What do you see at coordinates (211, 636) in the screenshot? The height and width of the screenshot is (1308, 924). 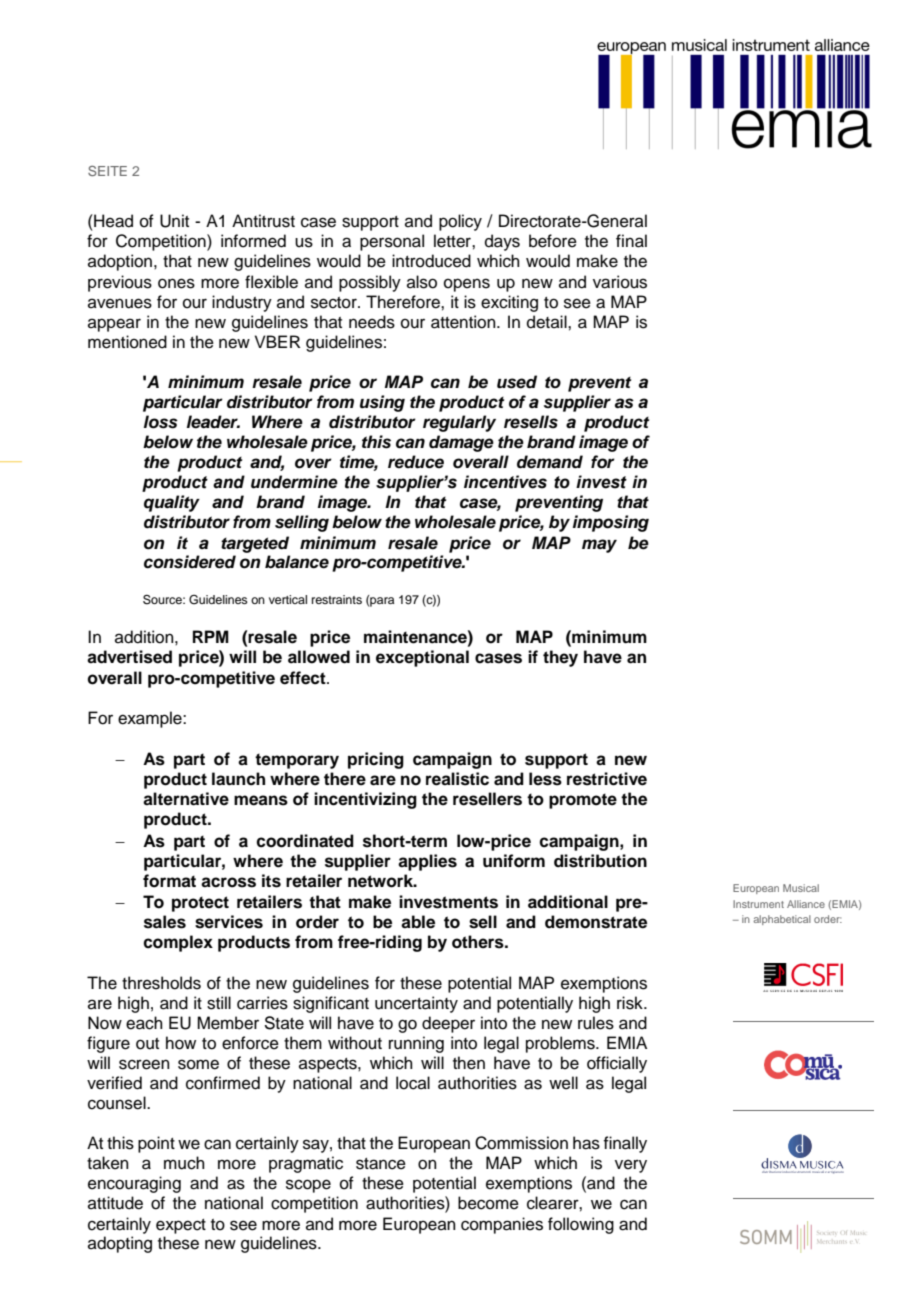 I see `RPM` at bounding box center [211, 636].
